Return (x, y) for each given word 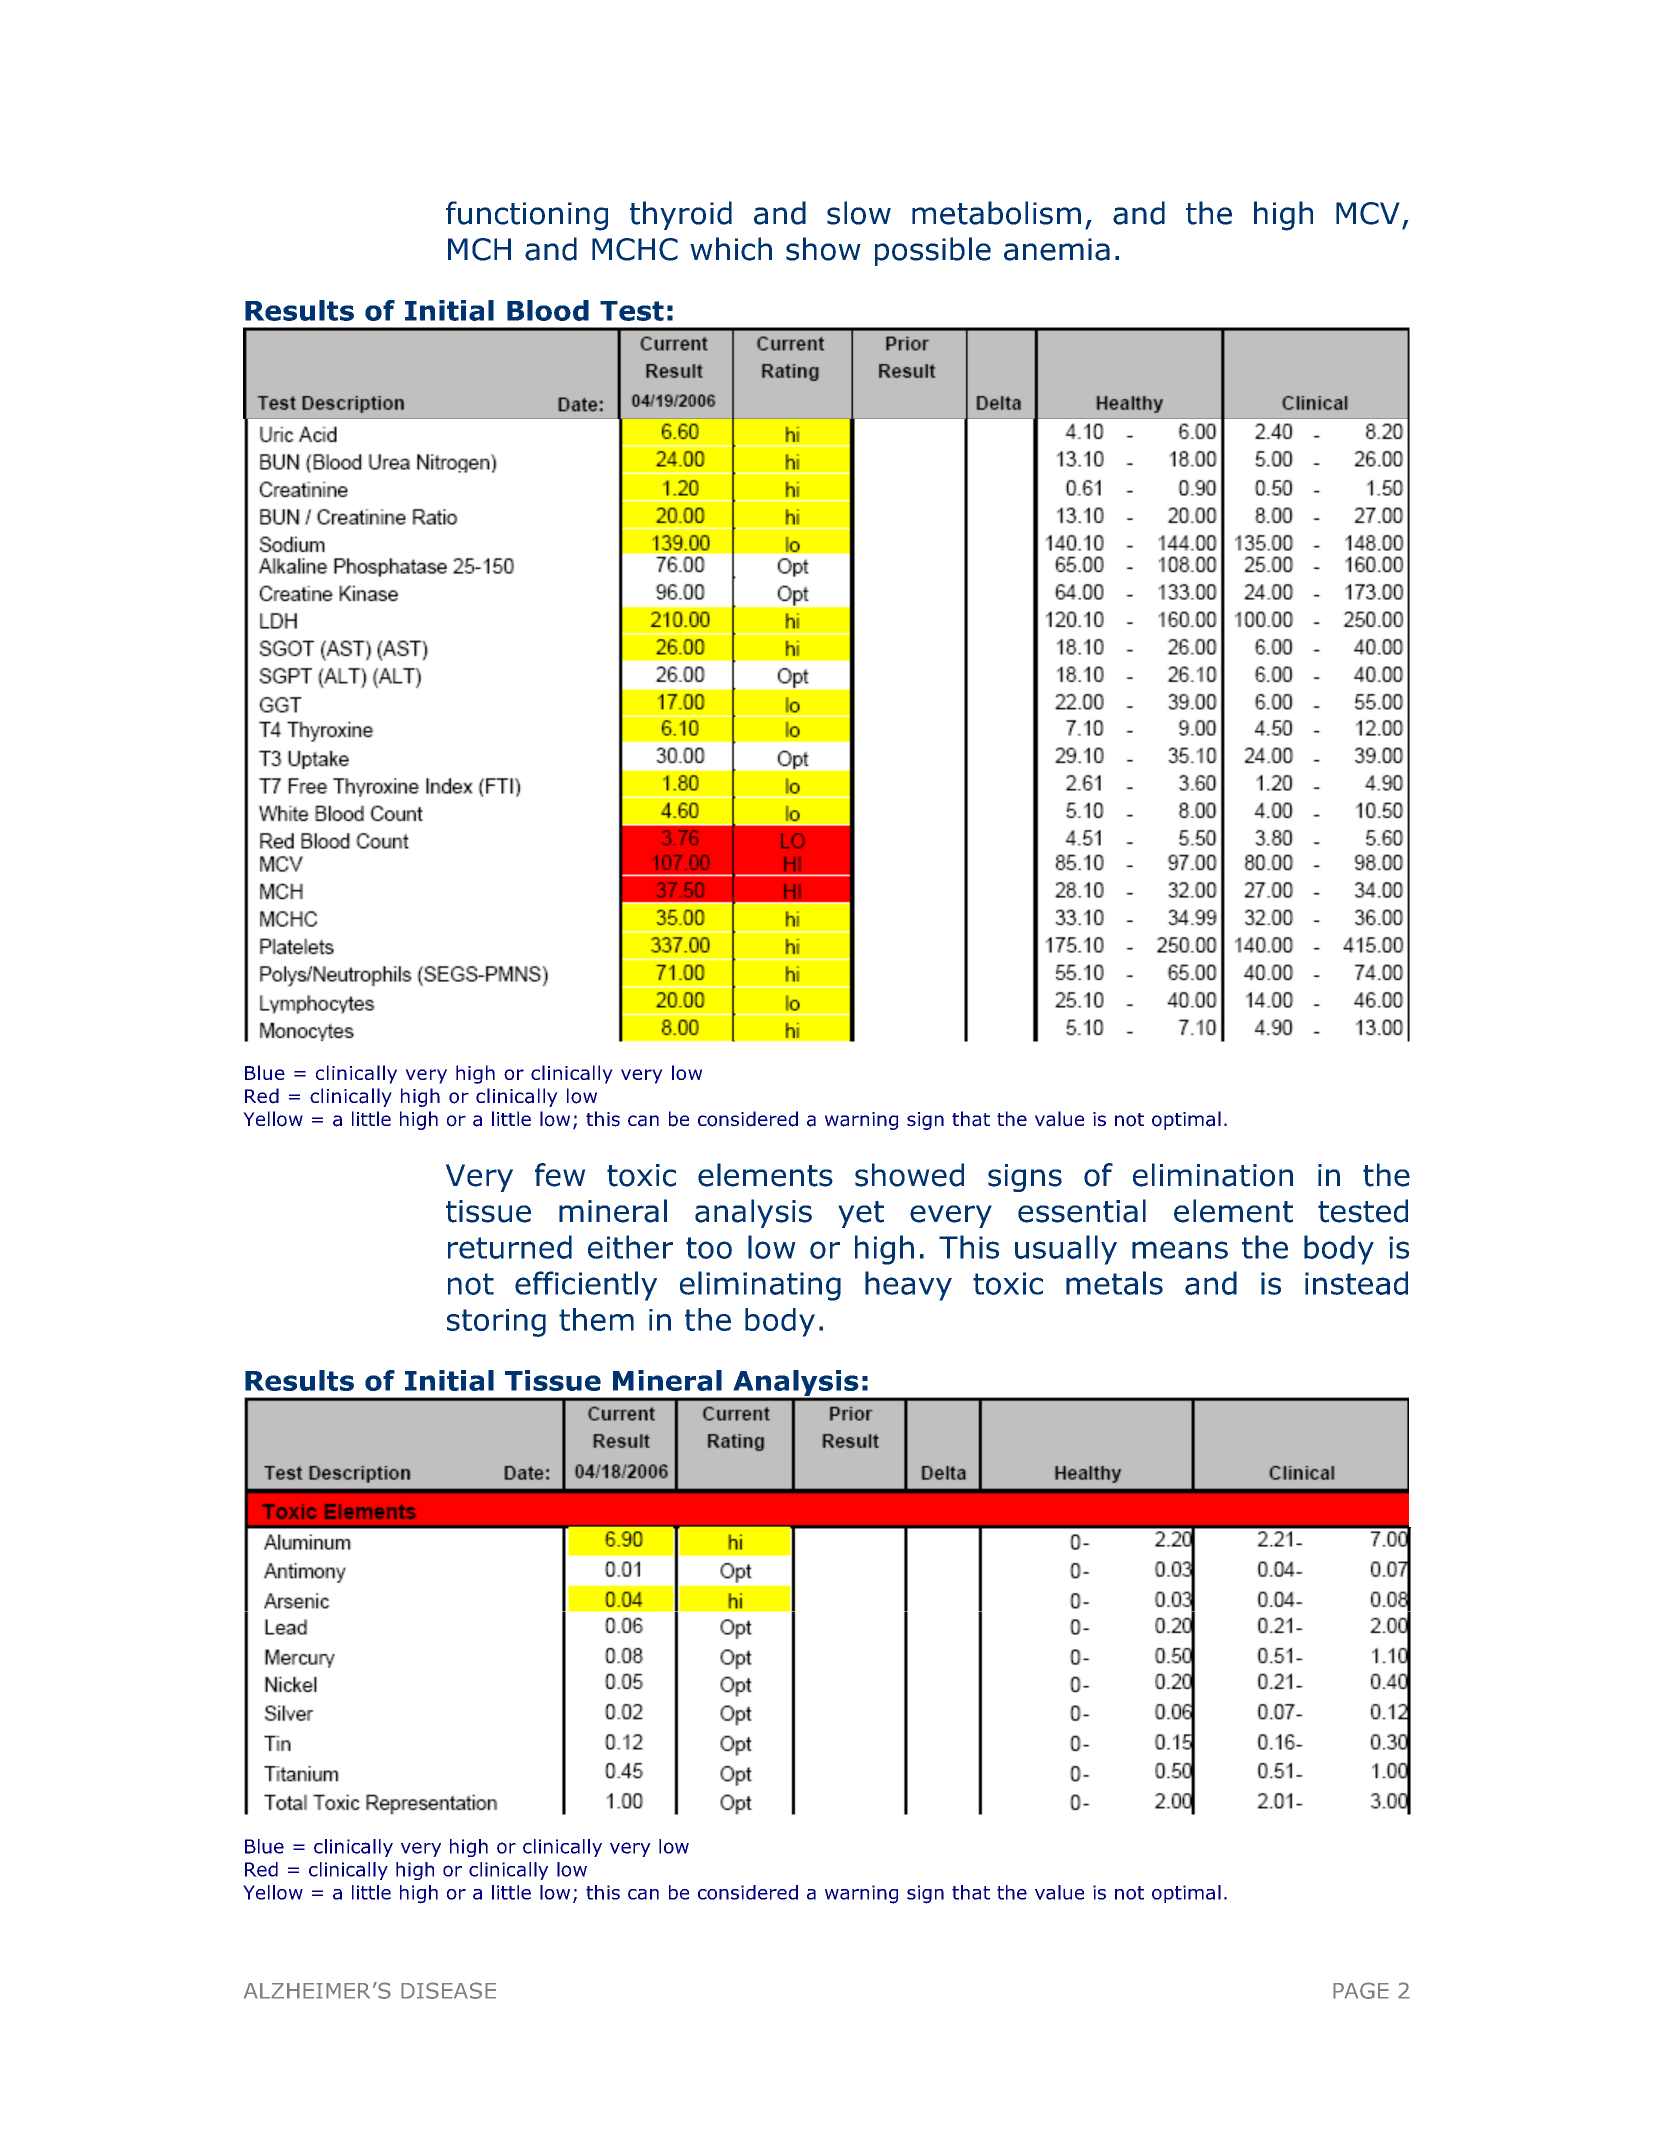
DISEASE (448, 1990)
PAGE (1361, 1990)
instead (1356, 1283)
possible (933, 251)
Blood (548, 310)
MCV (1368, 213)
